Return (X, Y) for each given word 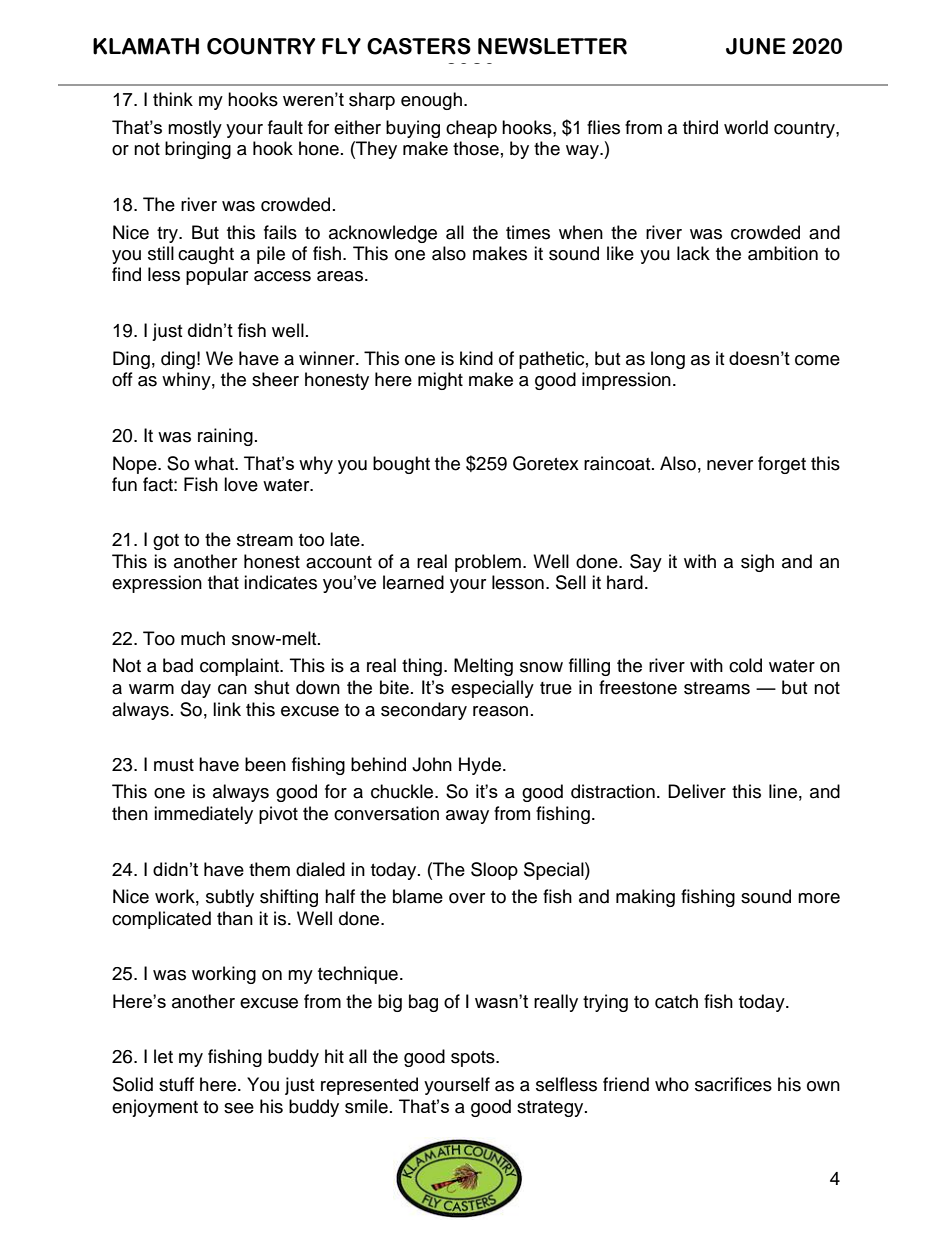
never (730, 465)
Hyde (480, 766)
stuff (176, 1084)
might (440, 381)
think (173, 99)
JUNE (756, 46)
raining (225, 437)
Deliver (697, 791)
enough (431, 101)
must (174, 765)
